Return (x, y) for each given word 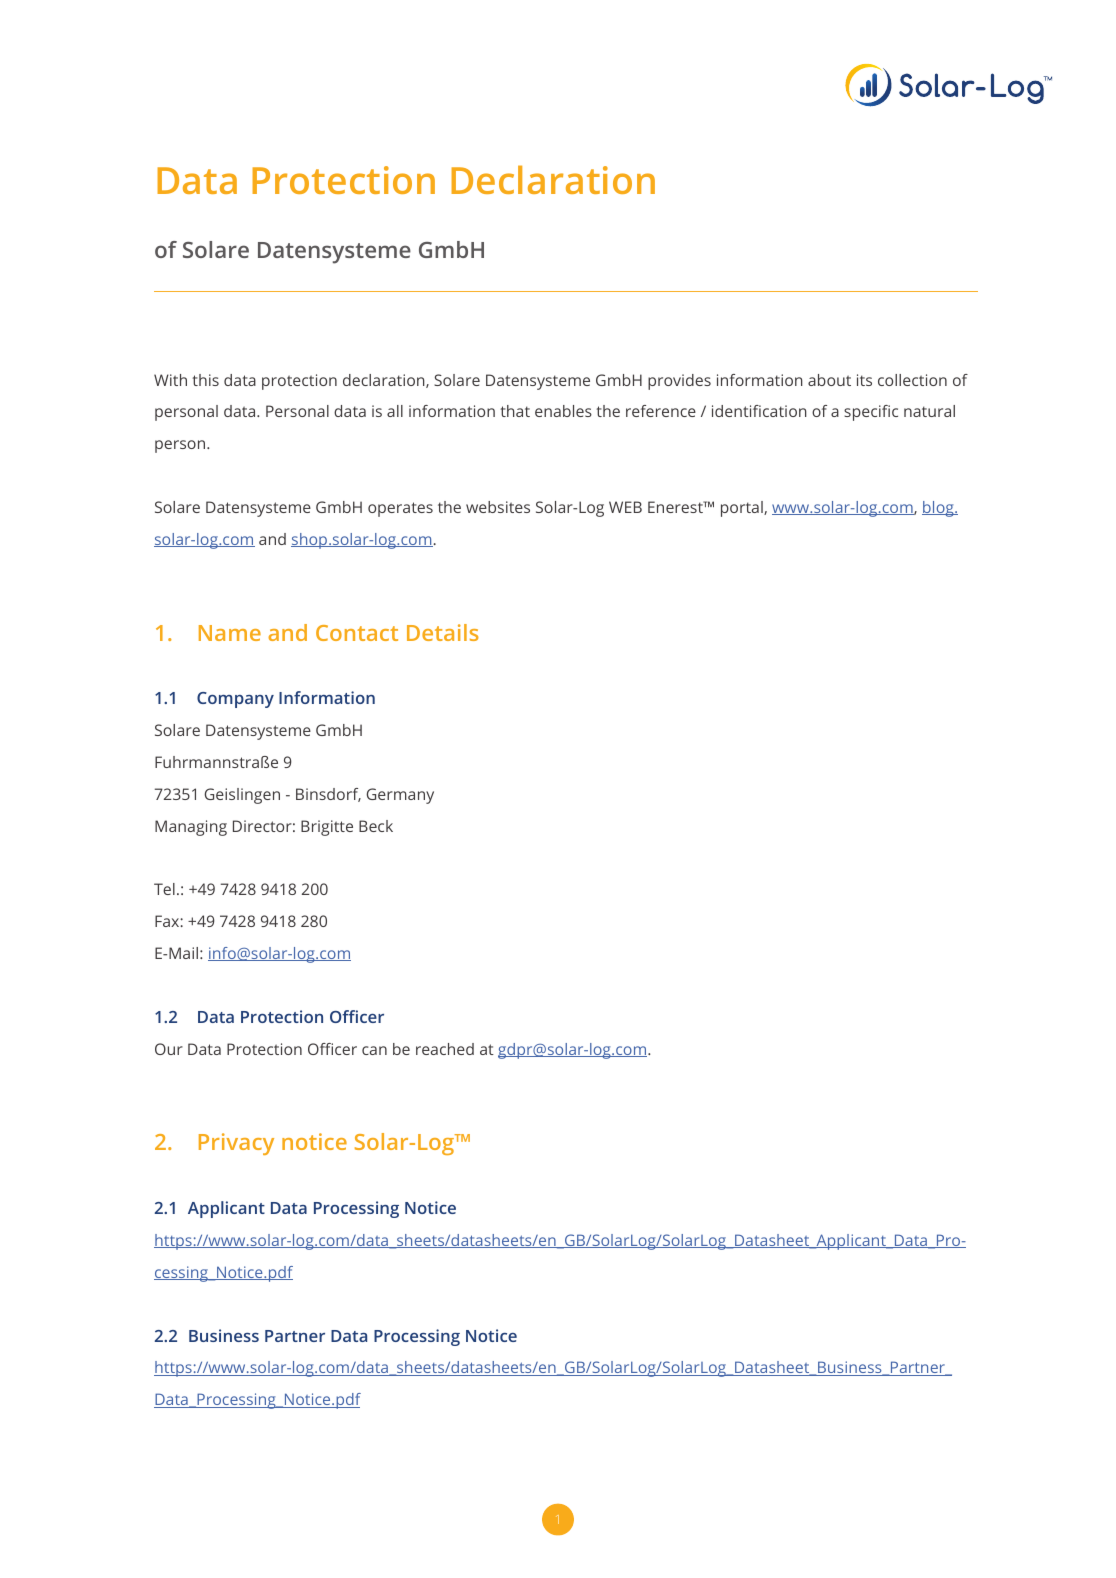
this (206, 380)
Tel (164, 889)
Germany (400, 796)
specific (871, 413)
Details (443, 632)
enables (563, 411)
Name (230, 633)
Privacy (236, 1144)
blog (939, 509)
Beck (376, 826)
